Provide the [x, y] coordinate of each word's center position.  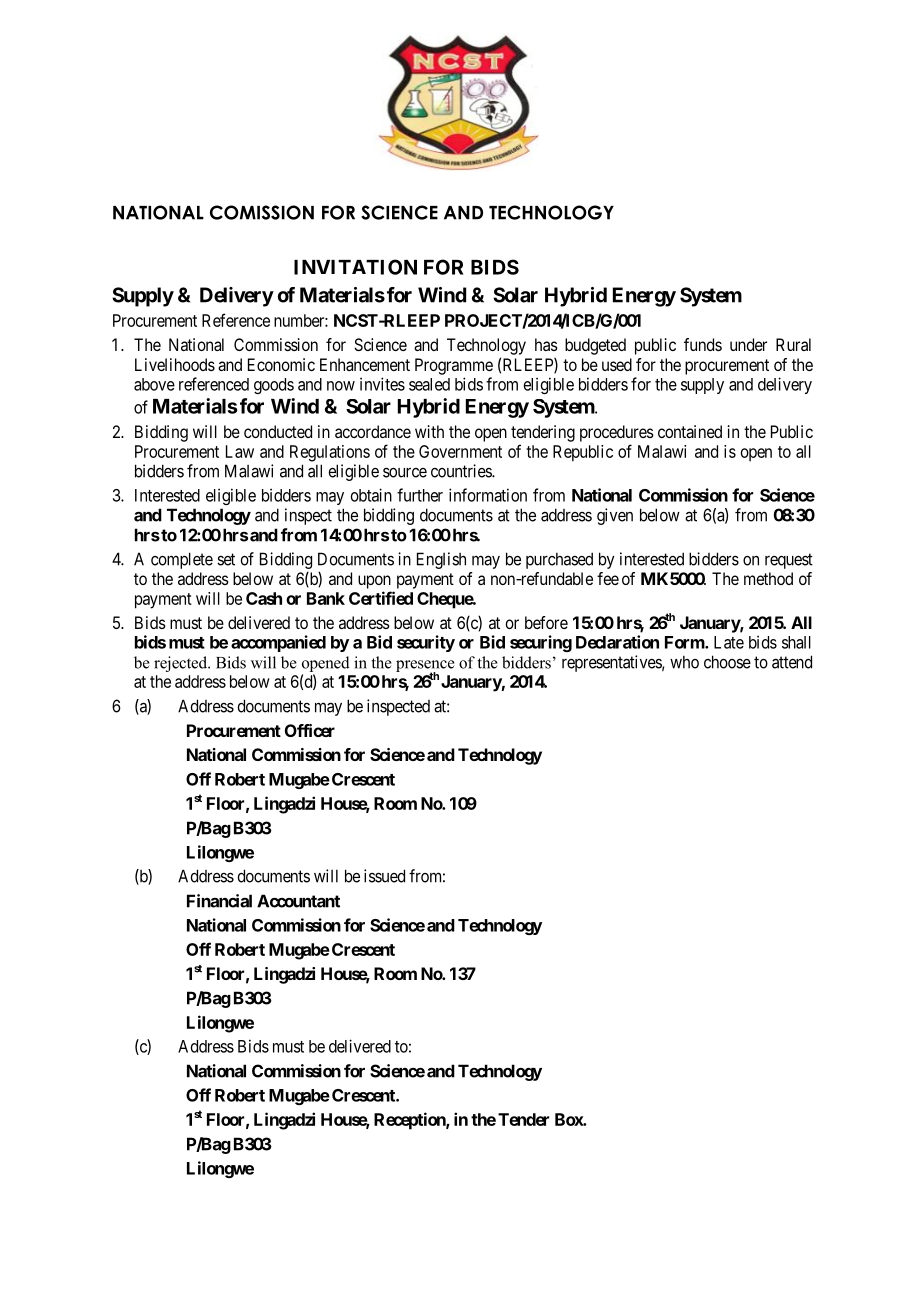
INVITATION [355, 267]
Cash [264, 598]
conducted [278, 431]
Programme [454, 366]
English [441, 560]
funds [703, 344]
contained [690, 431]
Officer [310, 730]
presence [425, 667]
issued [384, 876]
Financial [219, 901]
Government [460, 451]
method [768, 578]
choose [727, 662]
